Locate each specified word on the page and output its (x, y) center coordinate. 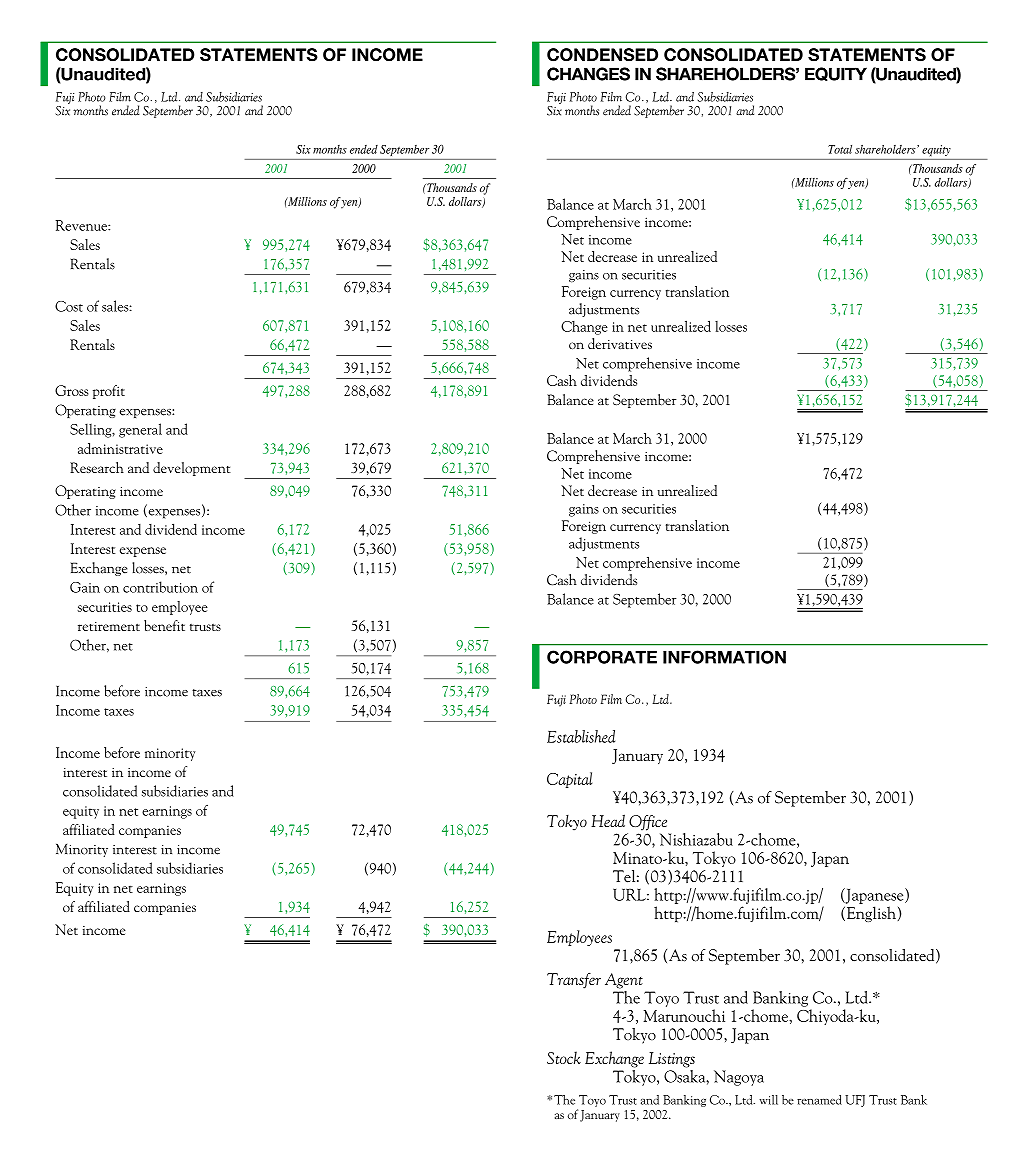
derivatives (620, 343)
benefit (164, 625)
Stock (564, 1057)
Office (648, 823)
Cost (69, 306)
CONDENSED (602, 55)
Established (581, 736)
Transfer (574, 980)
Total (840, 149)
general (140, 430)
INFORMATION (724, 657)
